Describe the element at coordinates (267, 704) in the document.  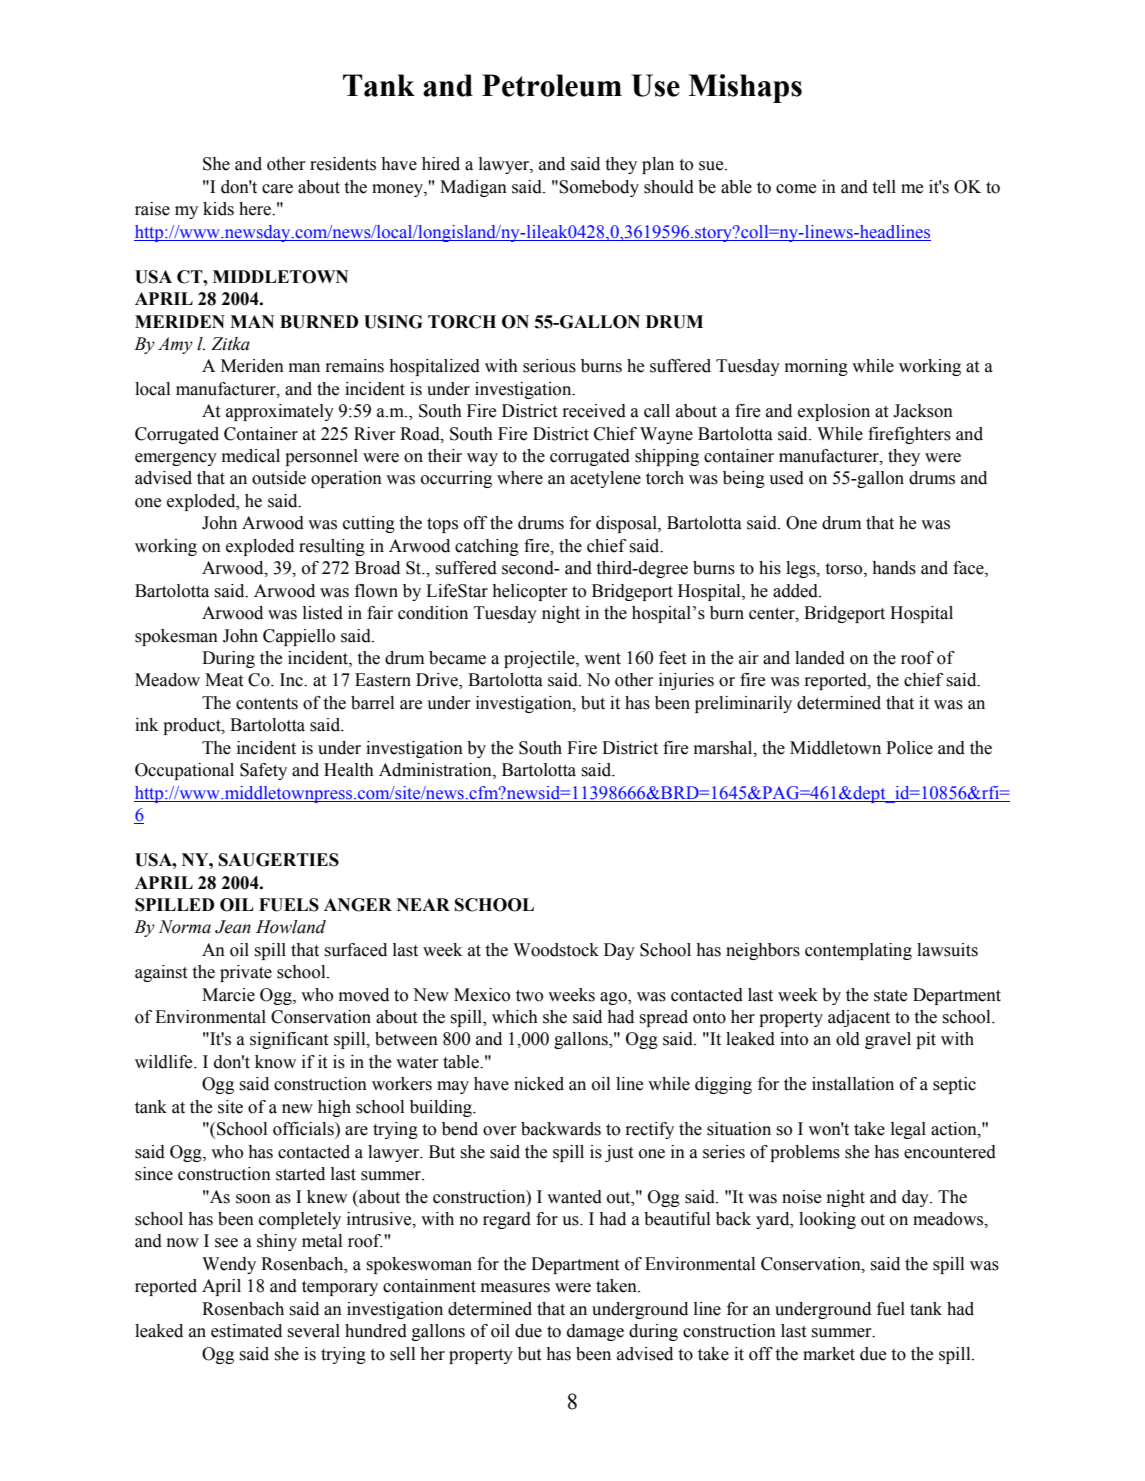
I see `contents` at that location.
